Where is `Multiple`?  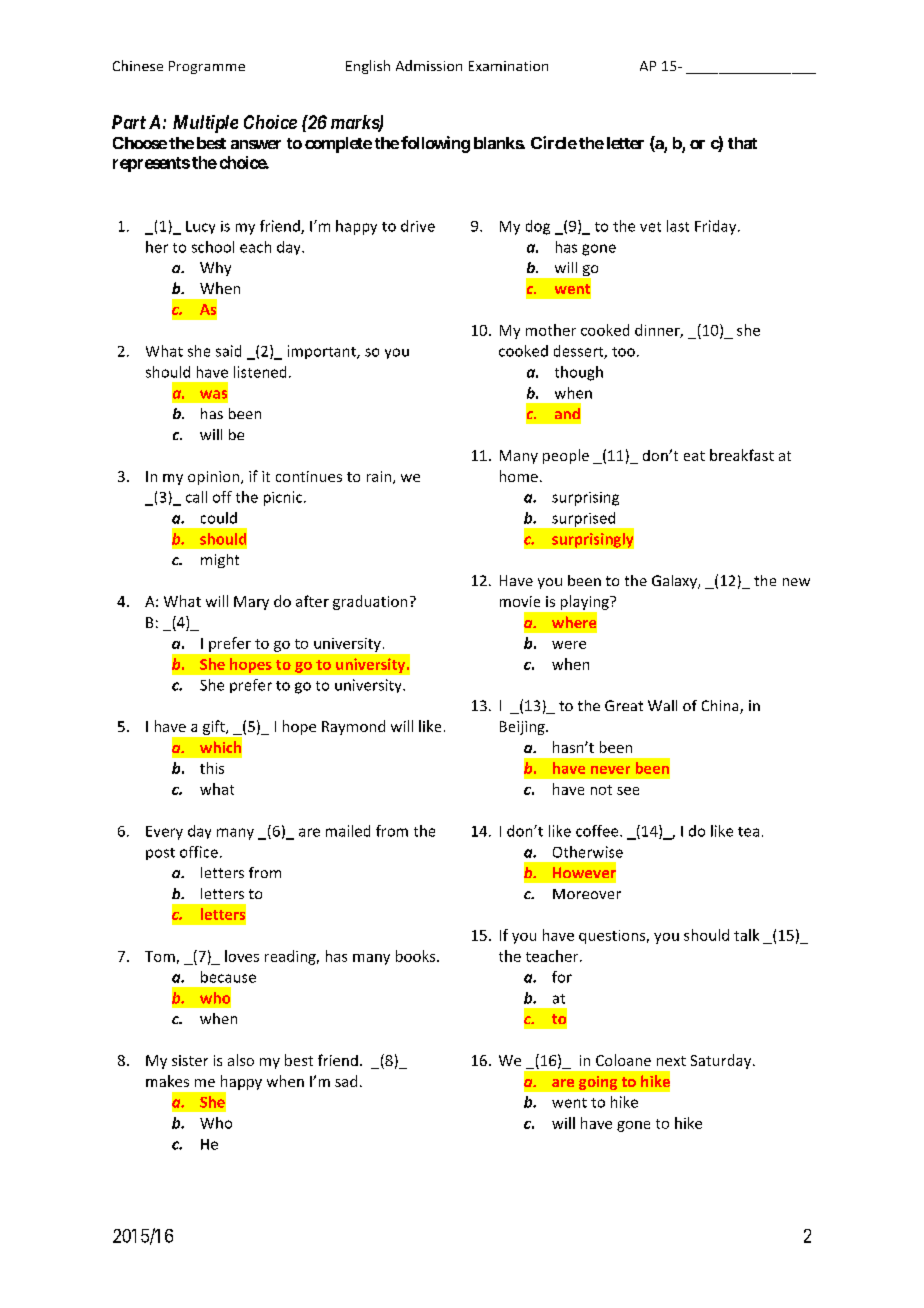 Multiple is located at coordinates (205, 124).
